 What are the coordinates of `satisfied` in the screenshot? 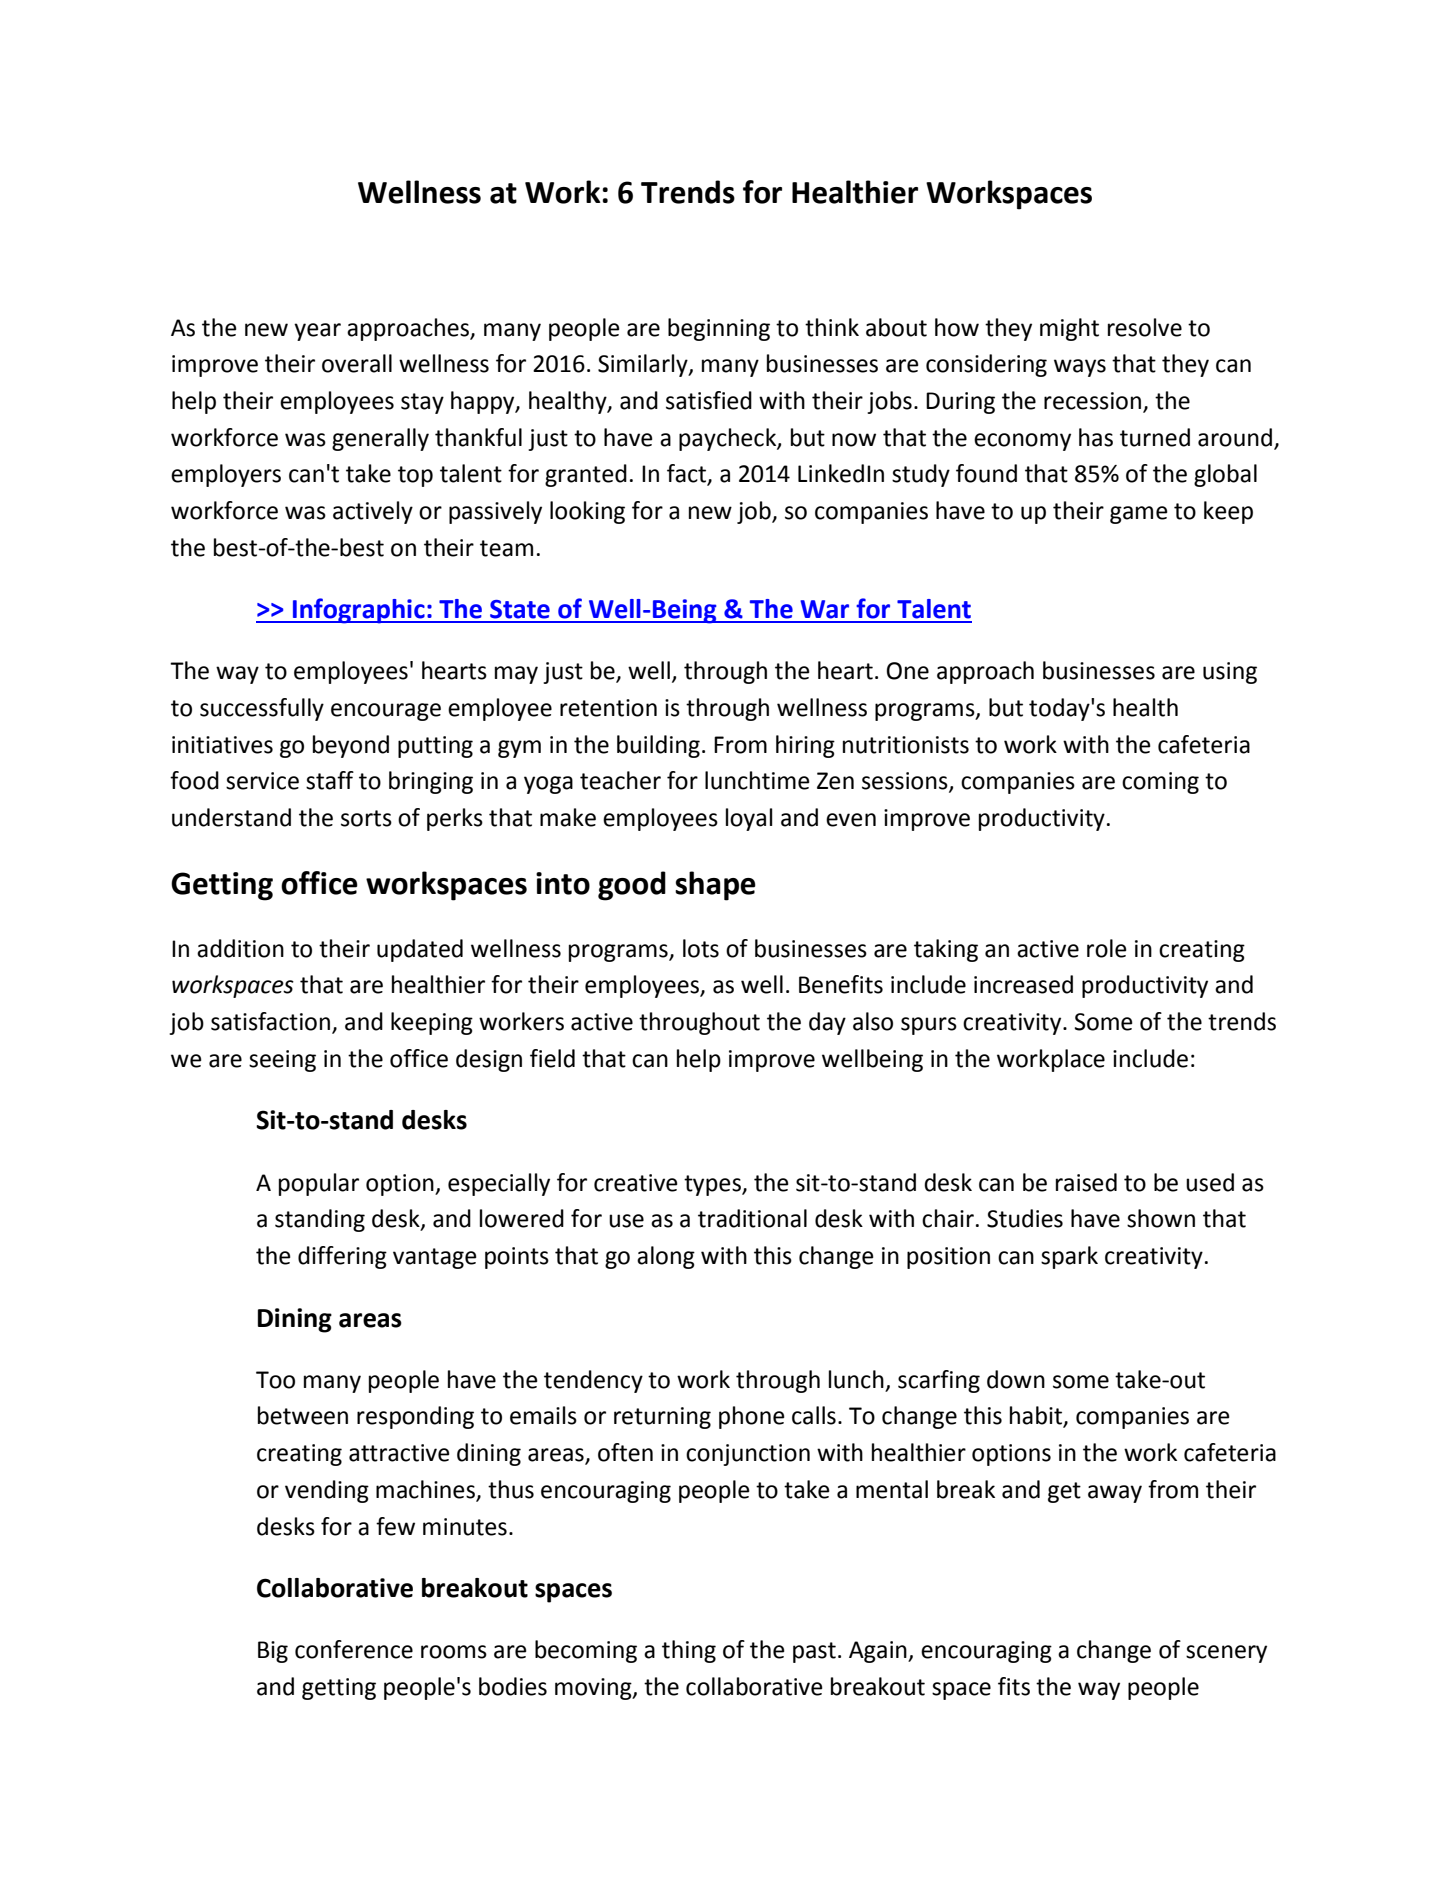 It's located at (709, 400).
